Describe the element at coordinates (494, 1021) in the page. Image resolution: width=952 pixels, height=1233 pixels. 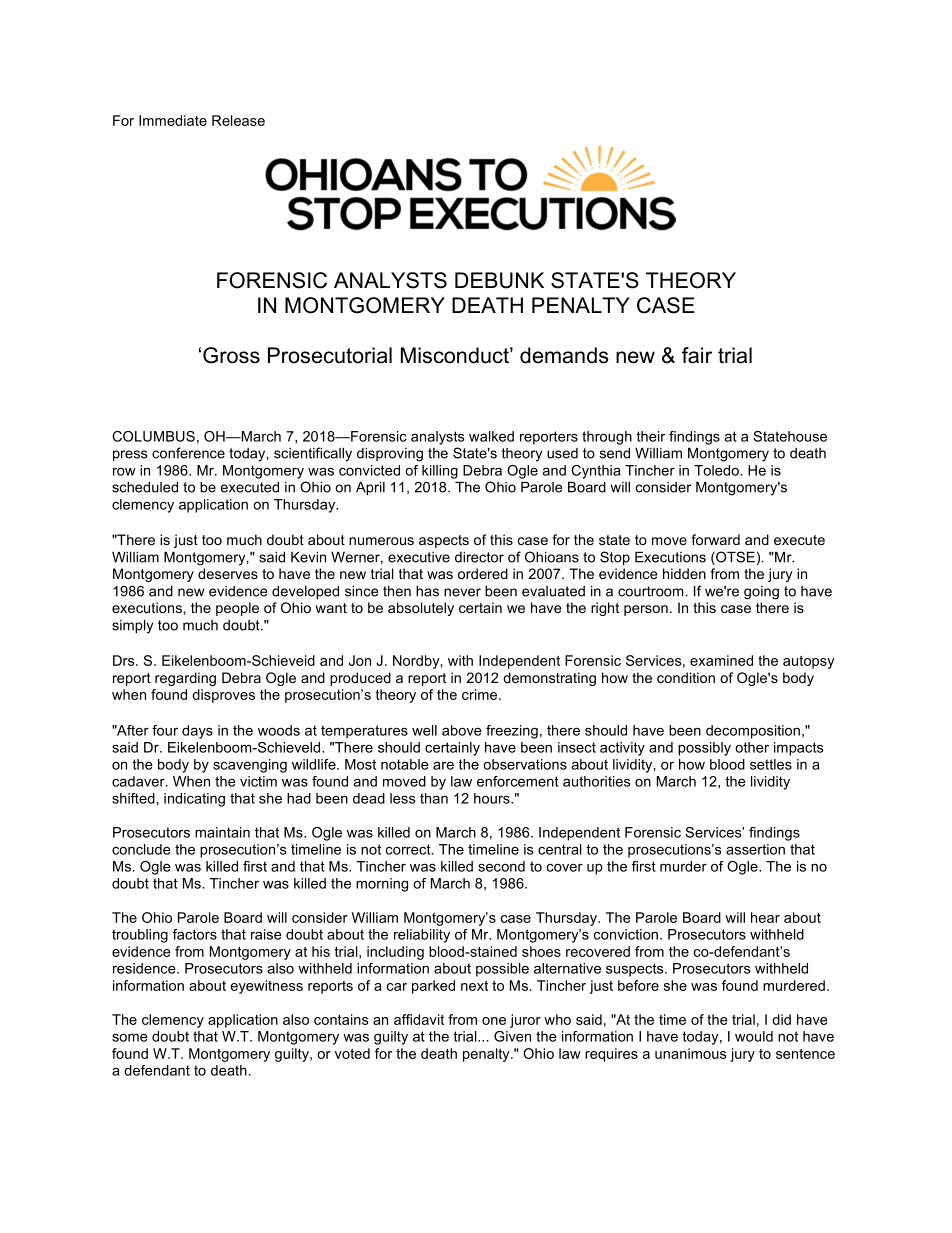
I see `one` at that location.
